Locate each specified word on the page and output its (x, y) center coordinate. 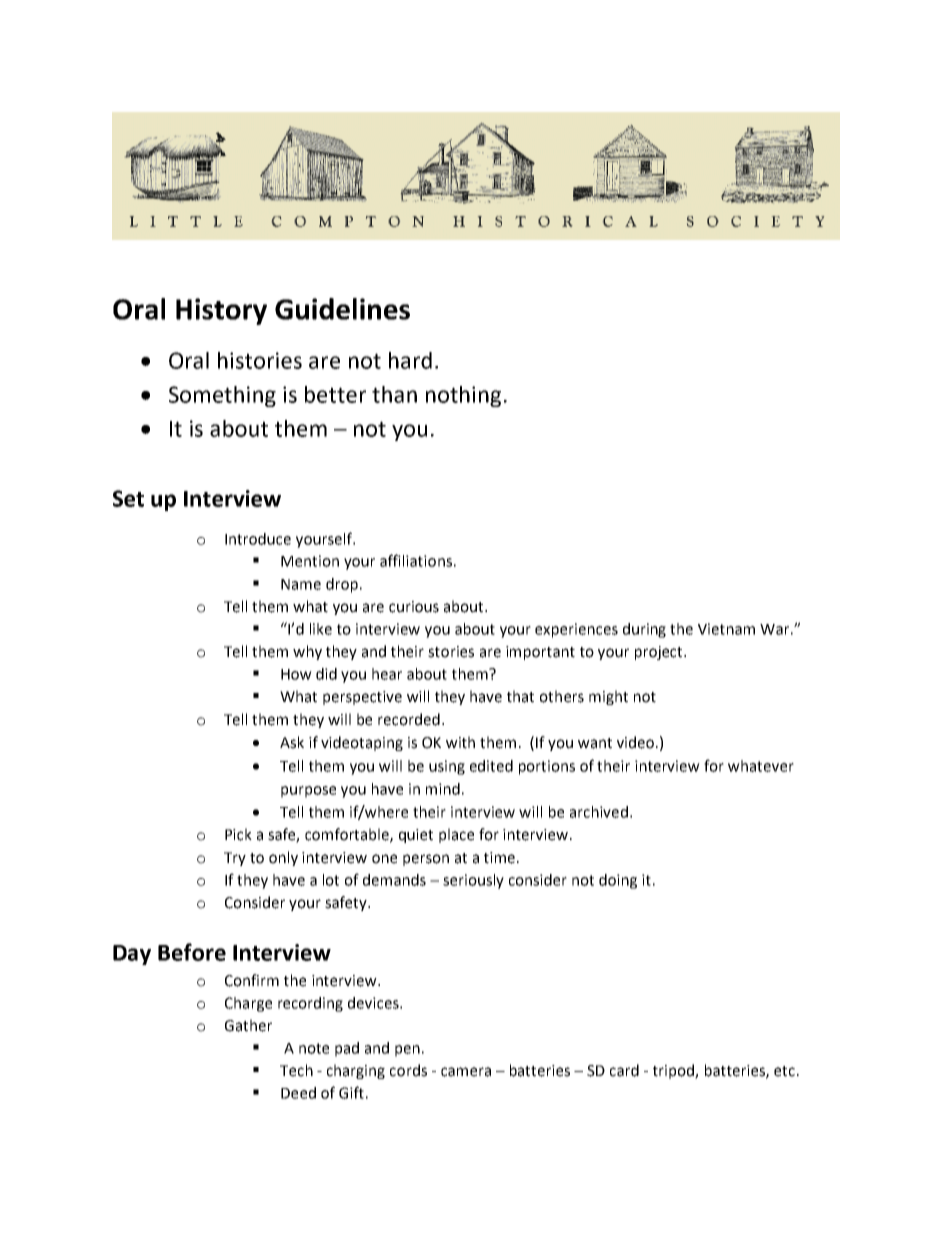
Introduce (258, 539)
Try (235, 859)
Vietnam (726, 629)
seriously (473, 881)
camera (466, 1072)
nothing (463, 396)
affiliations (416, 560)
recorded (409, 719)
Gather (248, 1025)
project (660, 653)
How (296, 674)
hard (410, 360)
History (221, 311)
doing (618, 881)
